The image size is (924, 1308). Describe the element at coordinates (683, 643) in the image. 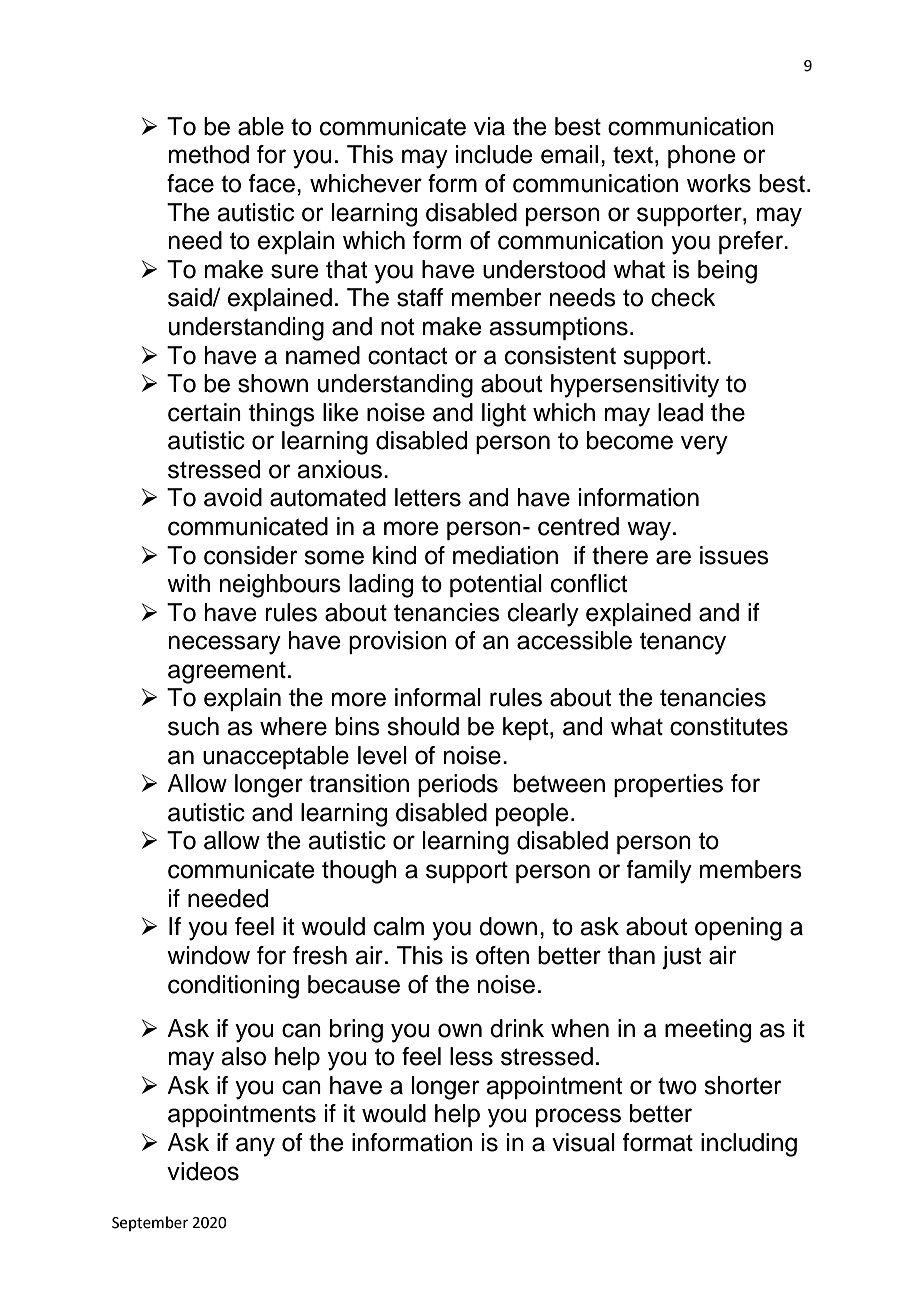

I see `tenancy` at that location.
